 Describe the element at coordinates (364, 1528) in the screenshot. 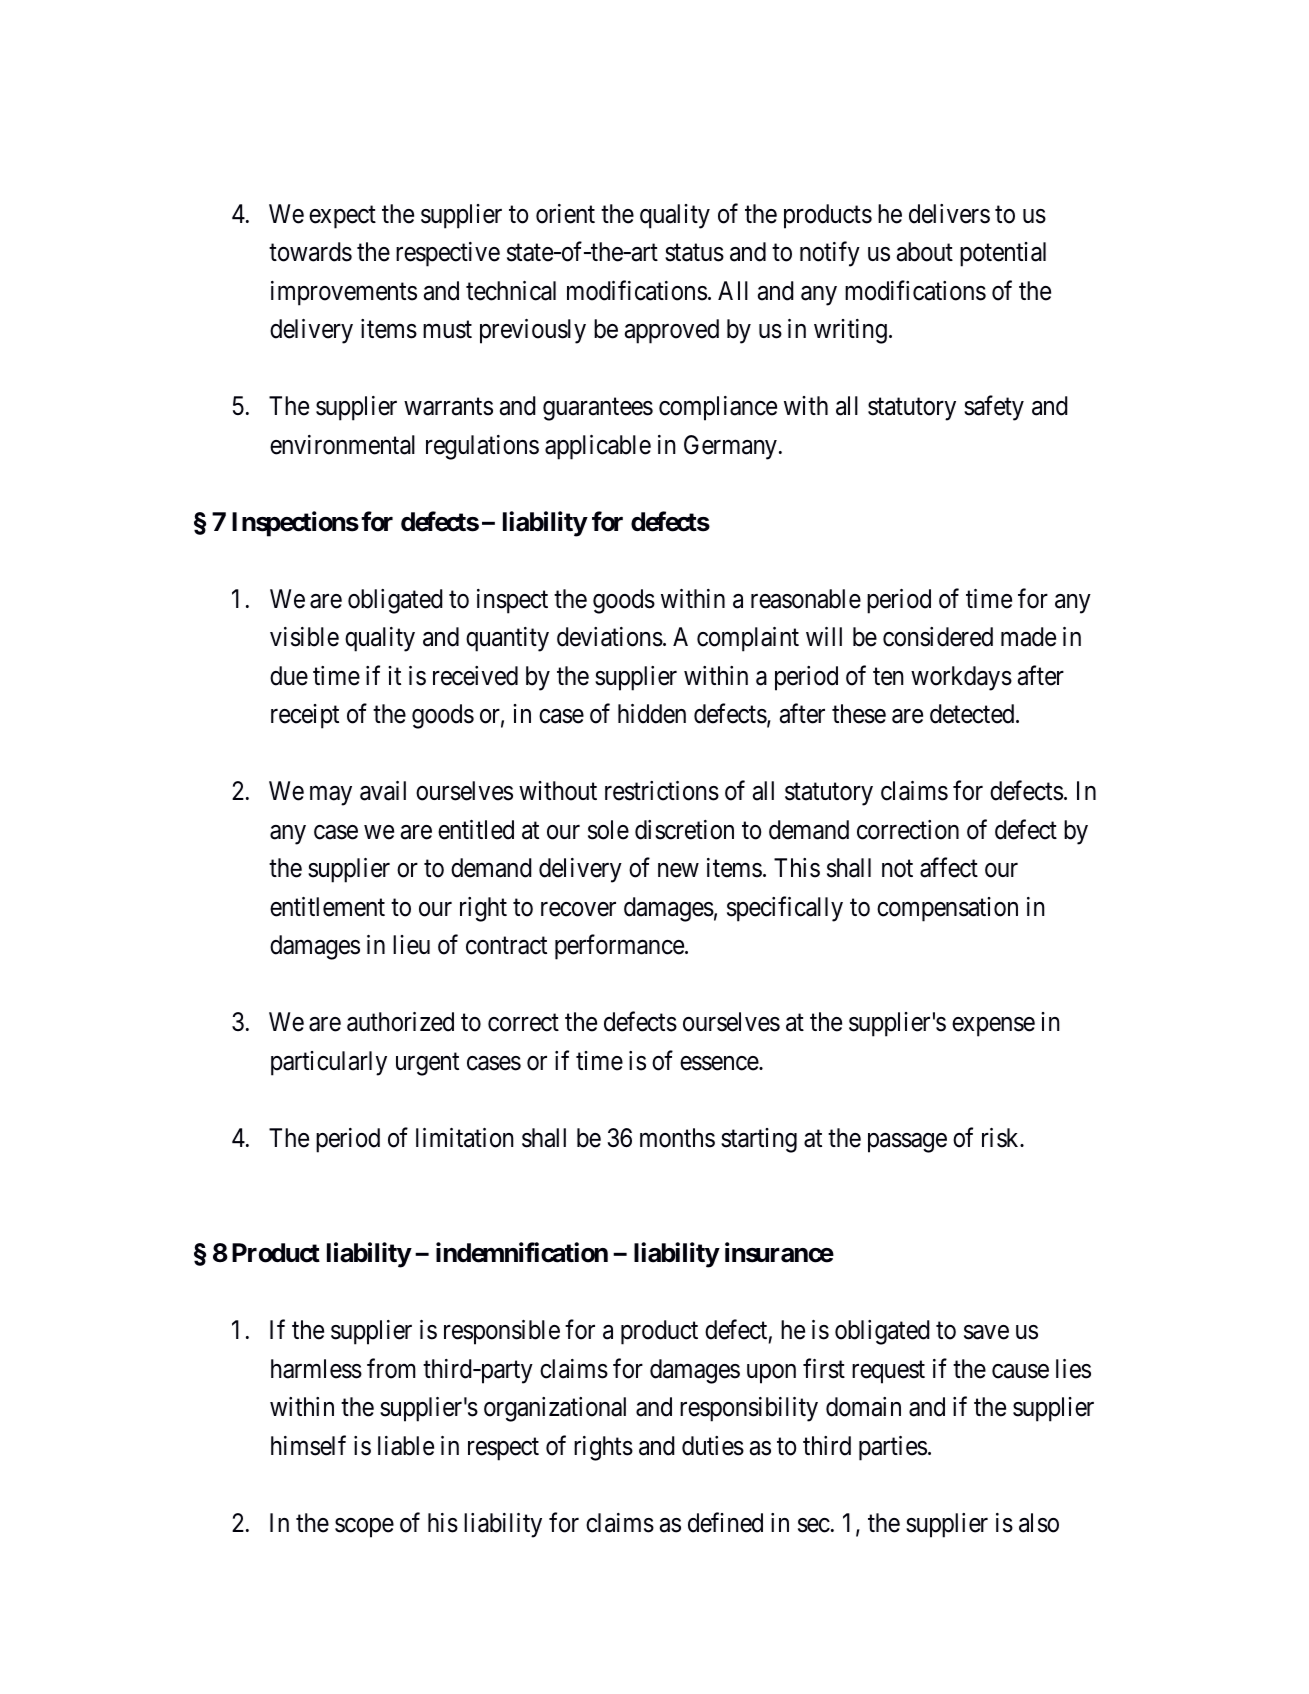

I see `scope` at that location.
